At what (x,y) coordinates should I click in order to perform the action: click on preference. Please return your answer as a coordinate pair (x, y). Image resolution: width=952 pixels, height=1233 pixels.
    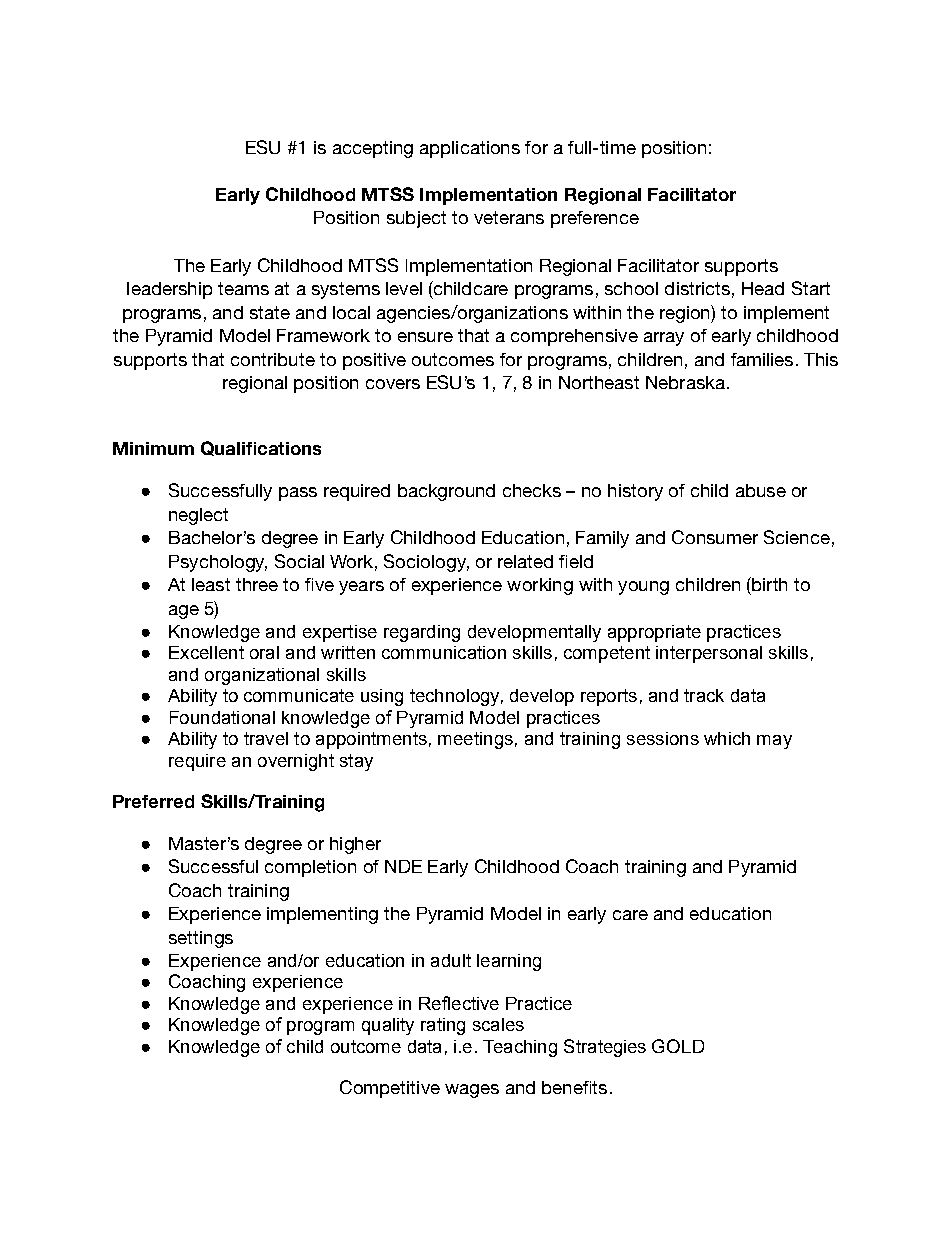
    Looking at the image, I should click on (595, 219).
